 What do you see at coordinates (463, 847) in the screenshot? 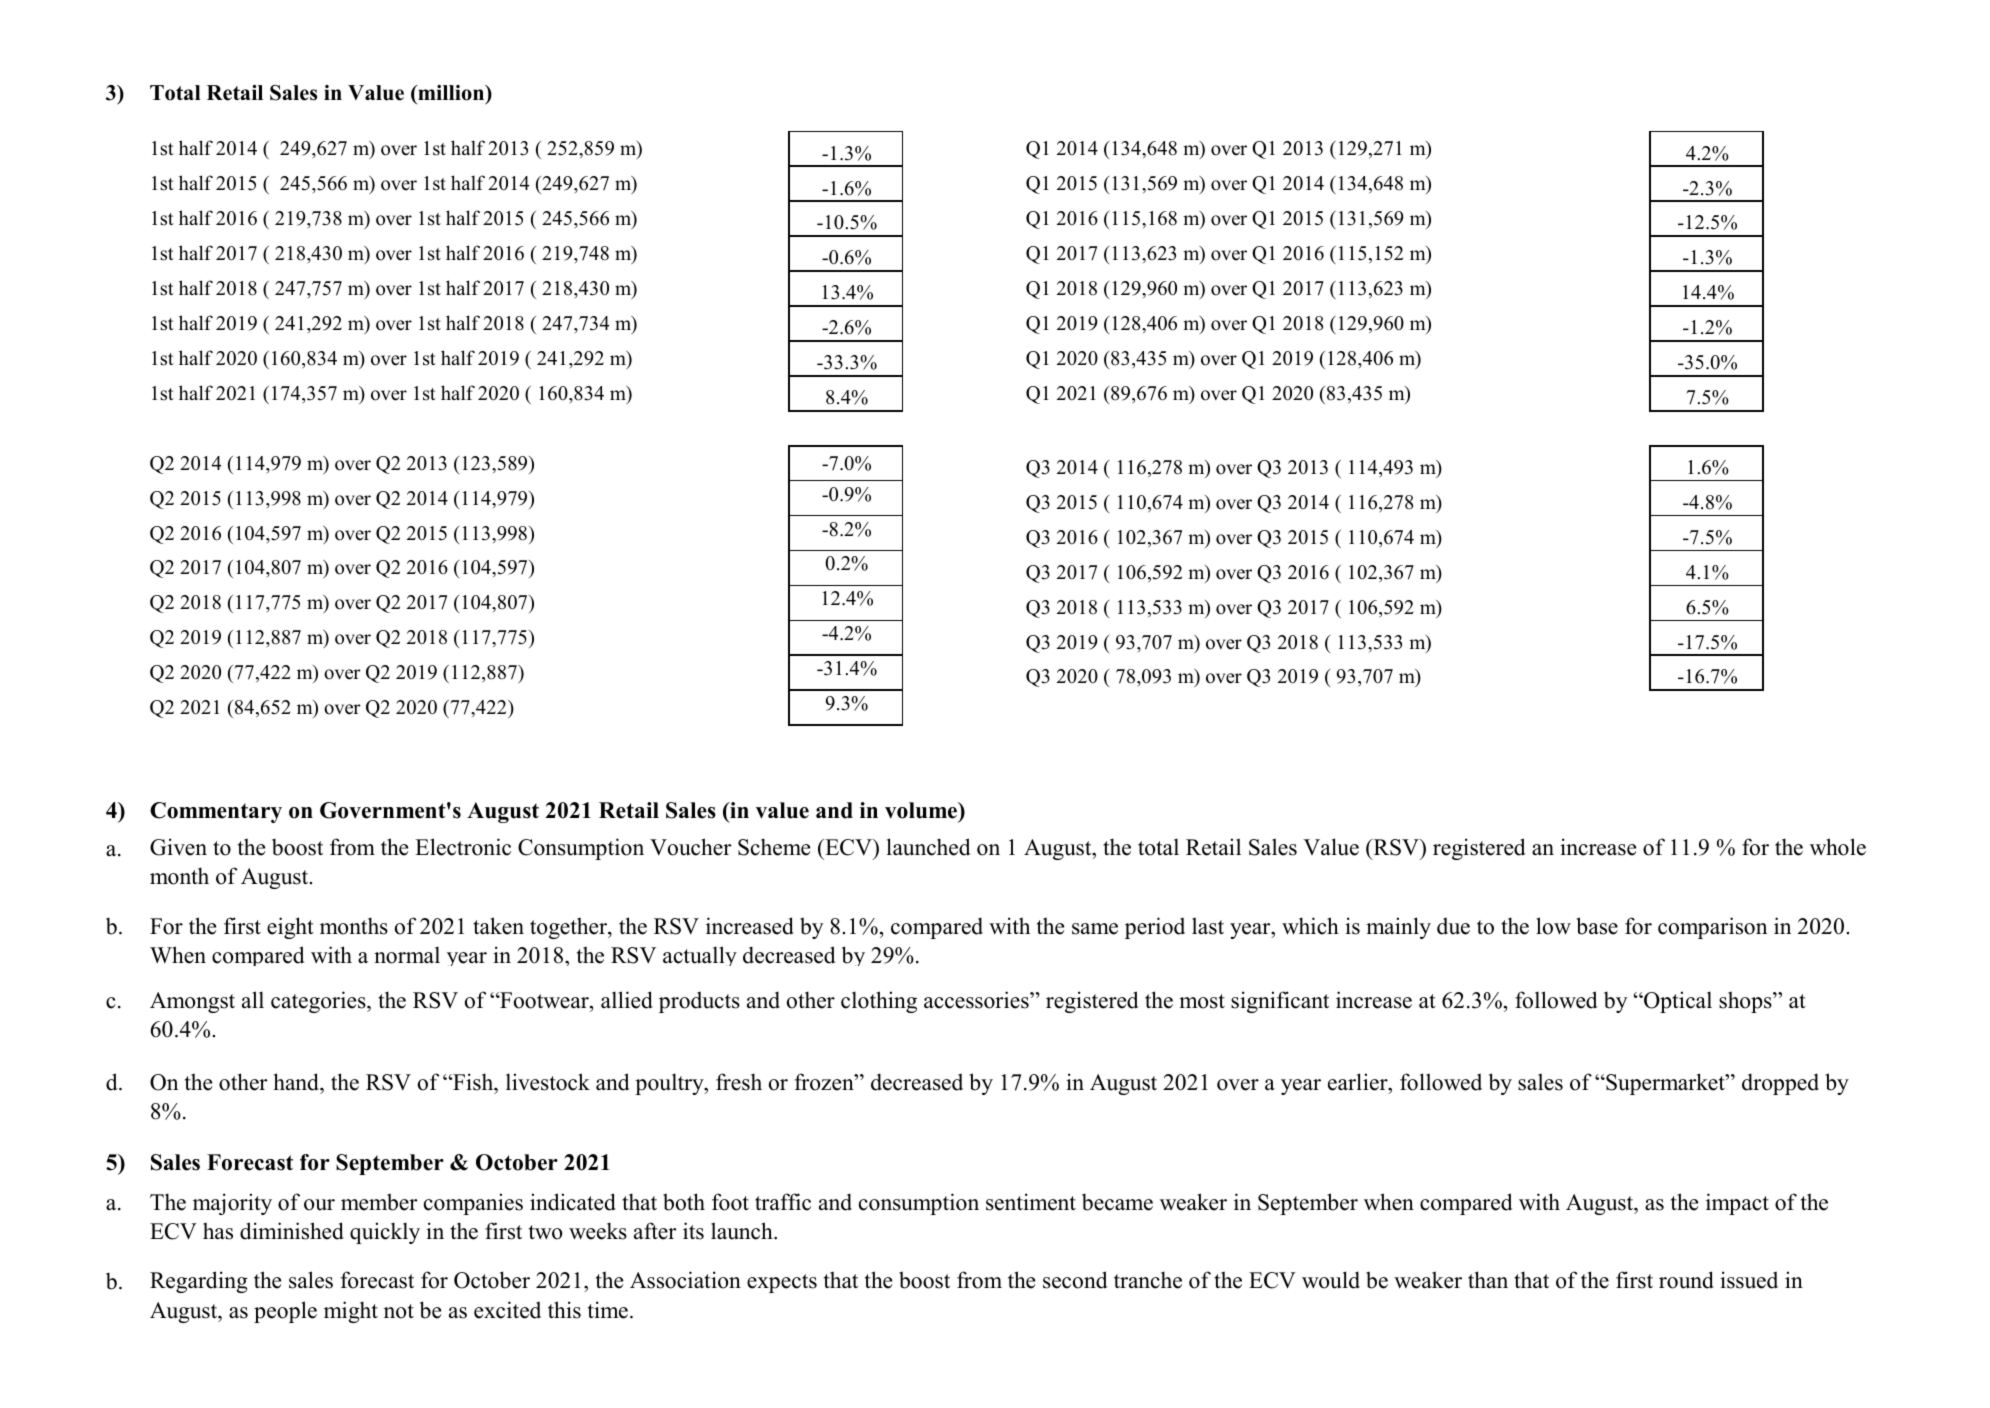
I see `Electronic` at bounding box center [463, 847].
